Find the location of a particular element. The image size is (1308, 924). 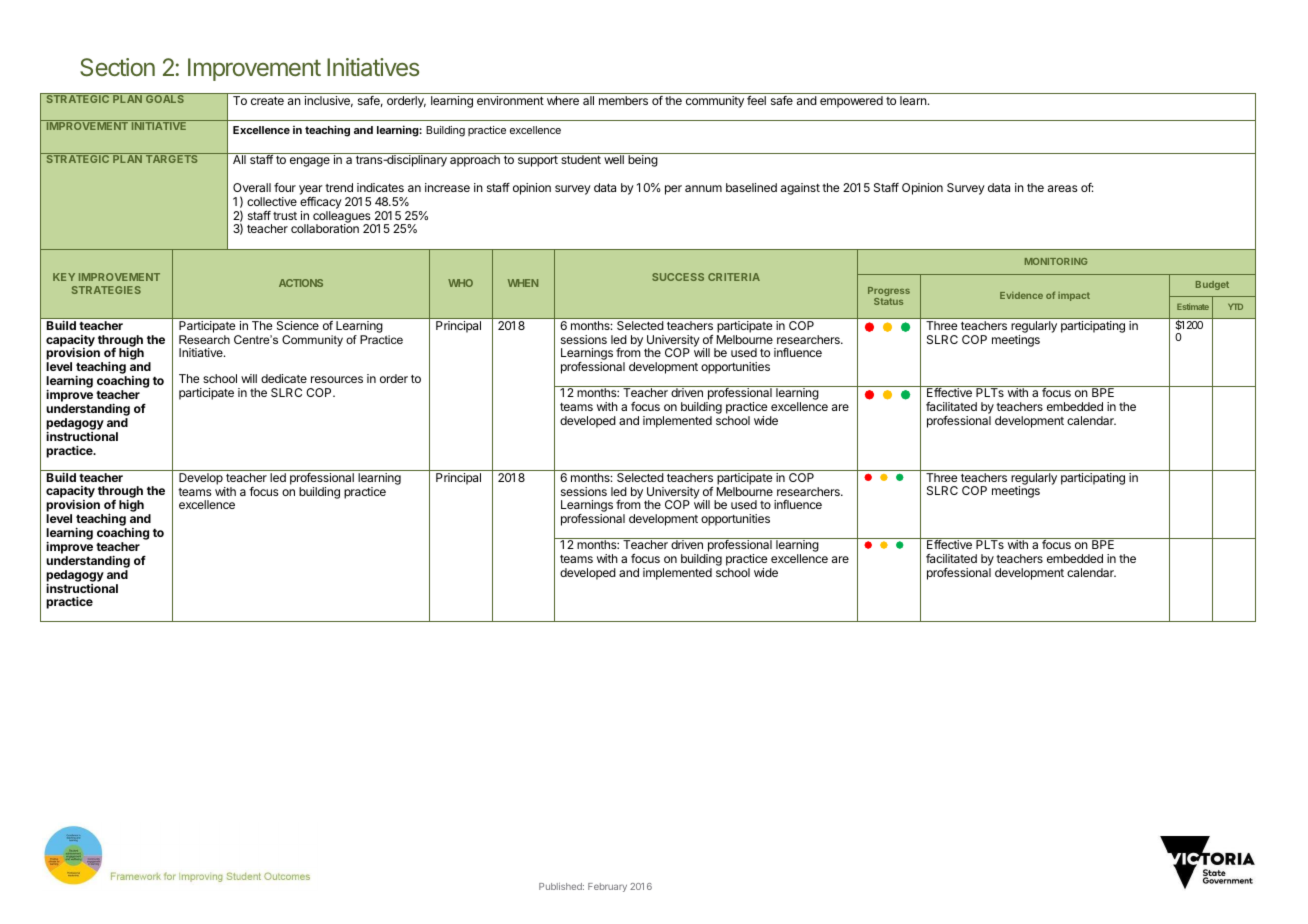

resources is located at coordinates (337, 379).
